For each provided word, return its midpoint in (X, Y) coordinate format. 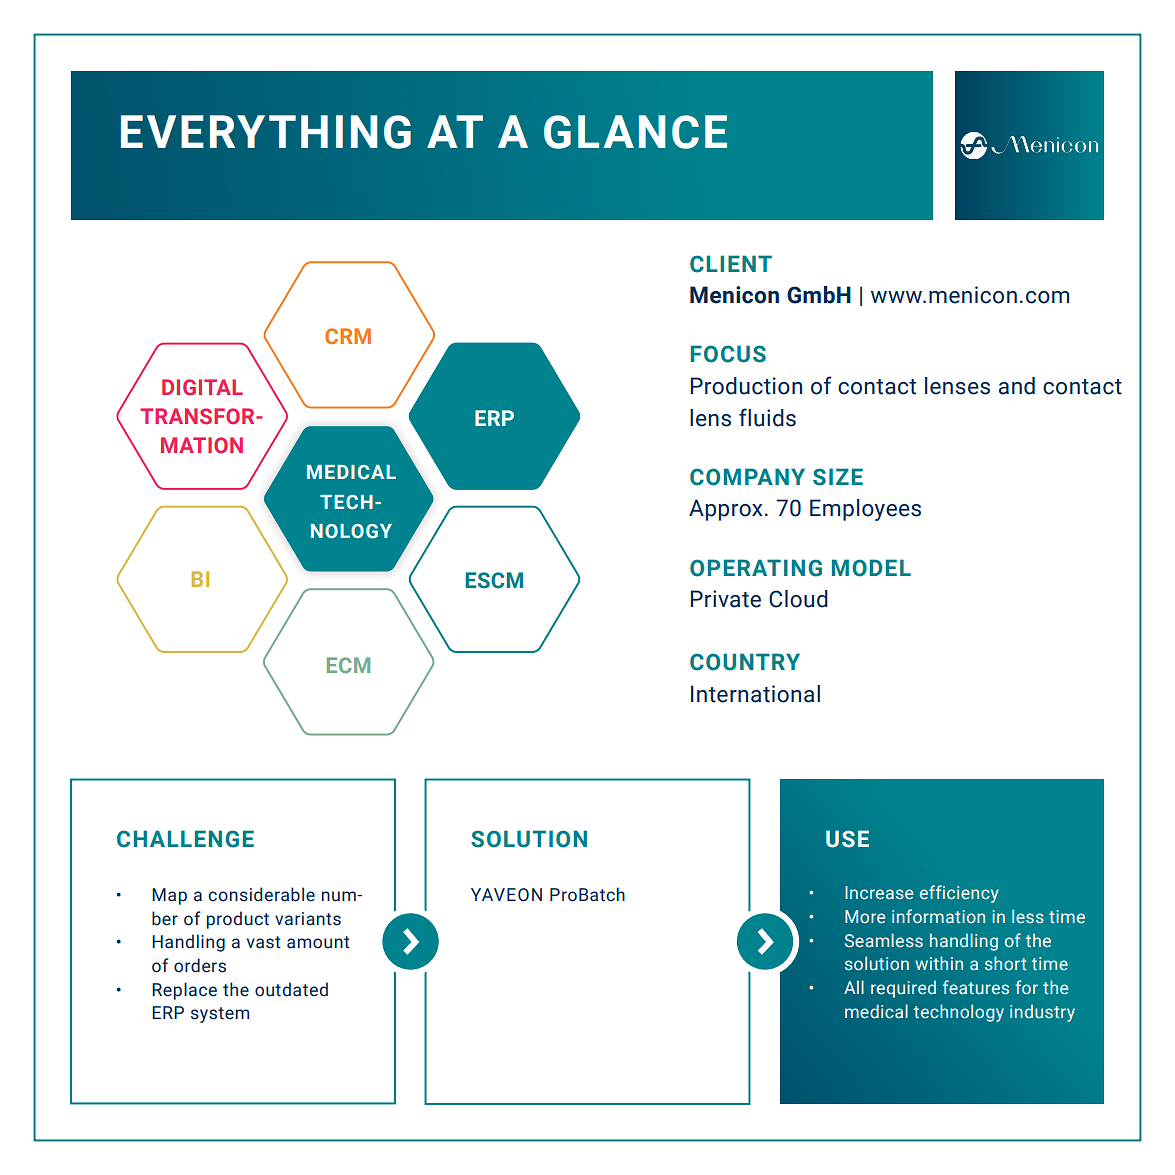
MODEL (871, 568)
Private (726, 599)
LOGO (1030, 145)
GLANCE (635, 132)
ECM (348, 665)
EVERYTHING (266, 132)
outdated (291, 989)
